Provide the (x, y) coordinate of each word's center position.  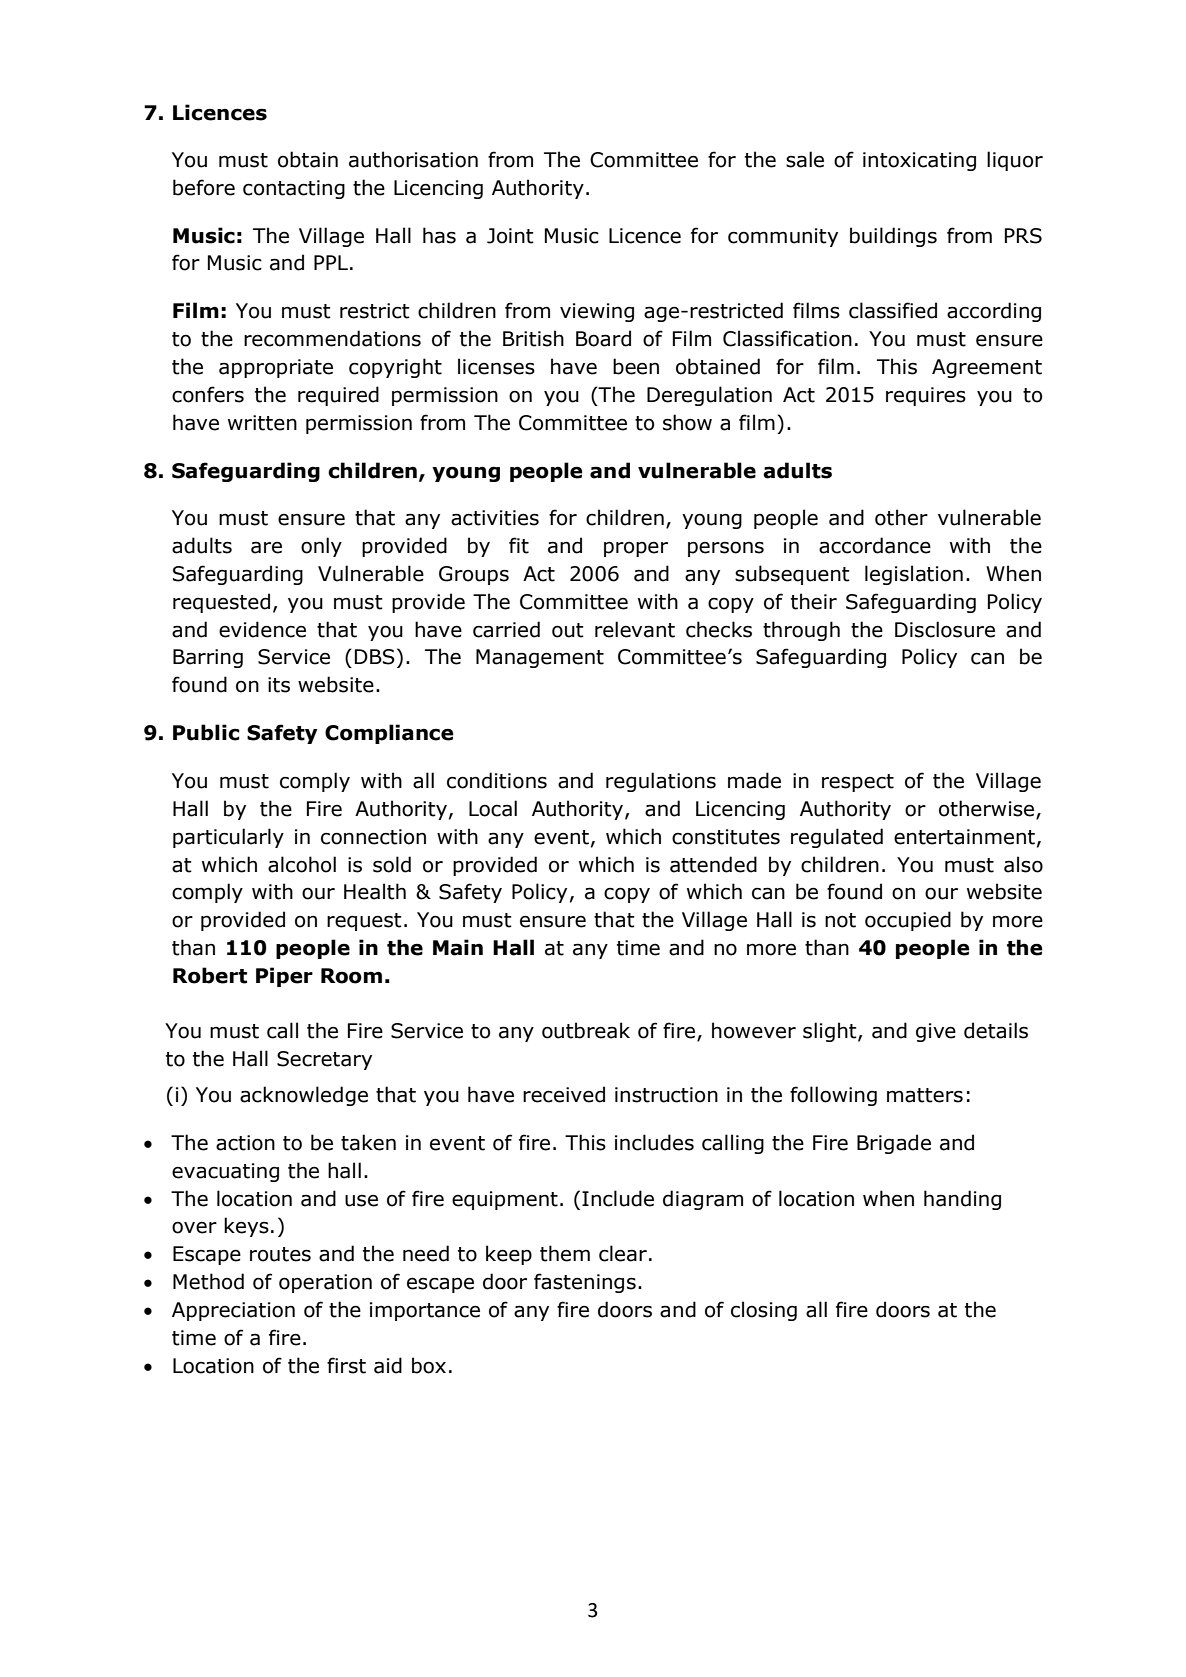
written (262, 423)
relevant (635, 629)
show (687, 422)
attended (713, 864)
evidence (262, 629)
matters (925, 1095)
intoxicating (919, 161)
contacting (294, 189)
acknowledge (304, 1096)
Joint (510, 236)
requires (926, 396)
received (564, 1094)
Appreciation (233, 1311)
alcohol (302, 864)
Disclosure (945, 629)
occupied (908, 921)
